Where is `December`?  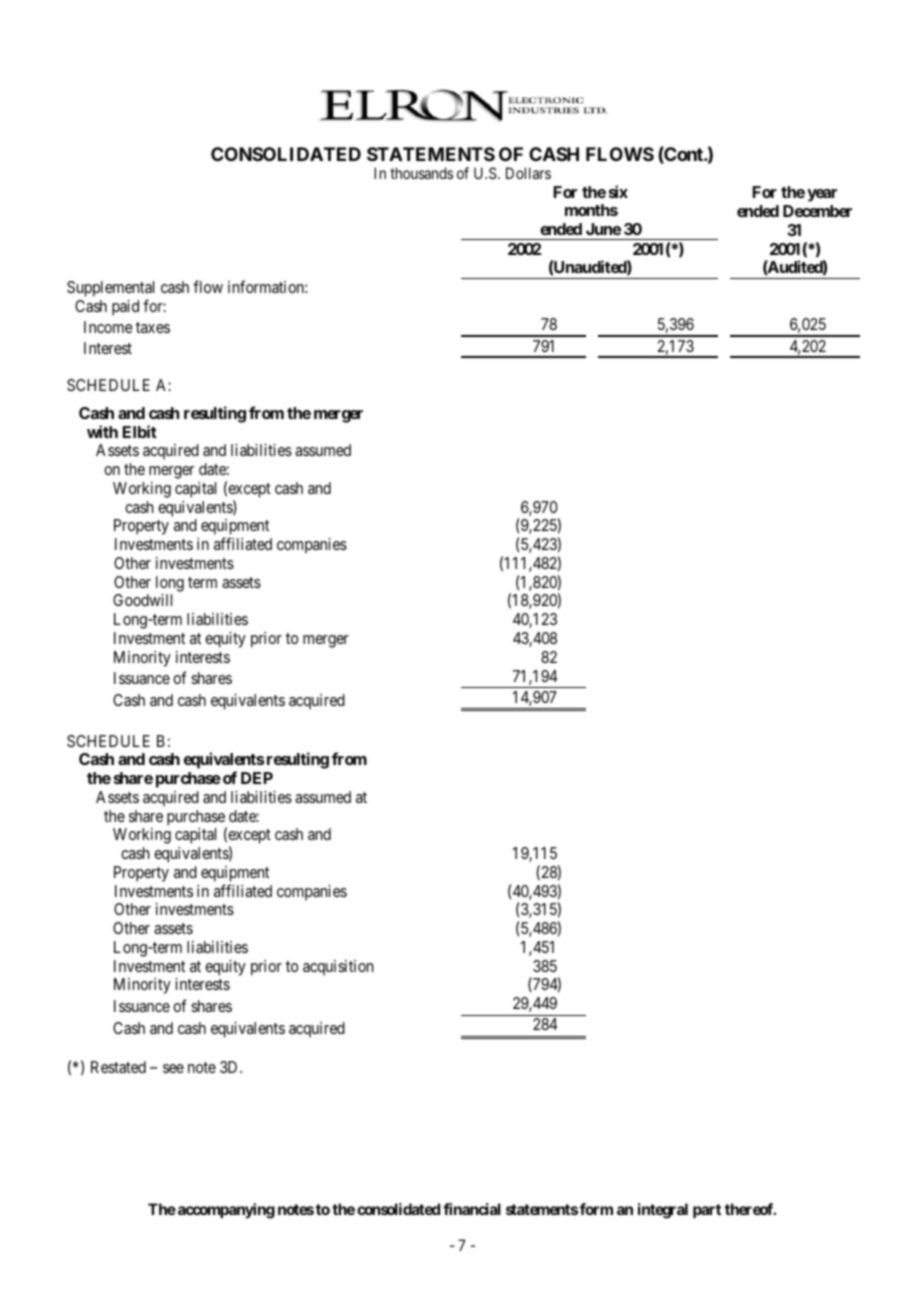 December is located at coordinates (817, 211).
